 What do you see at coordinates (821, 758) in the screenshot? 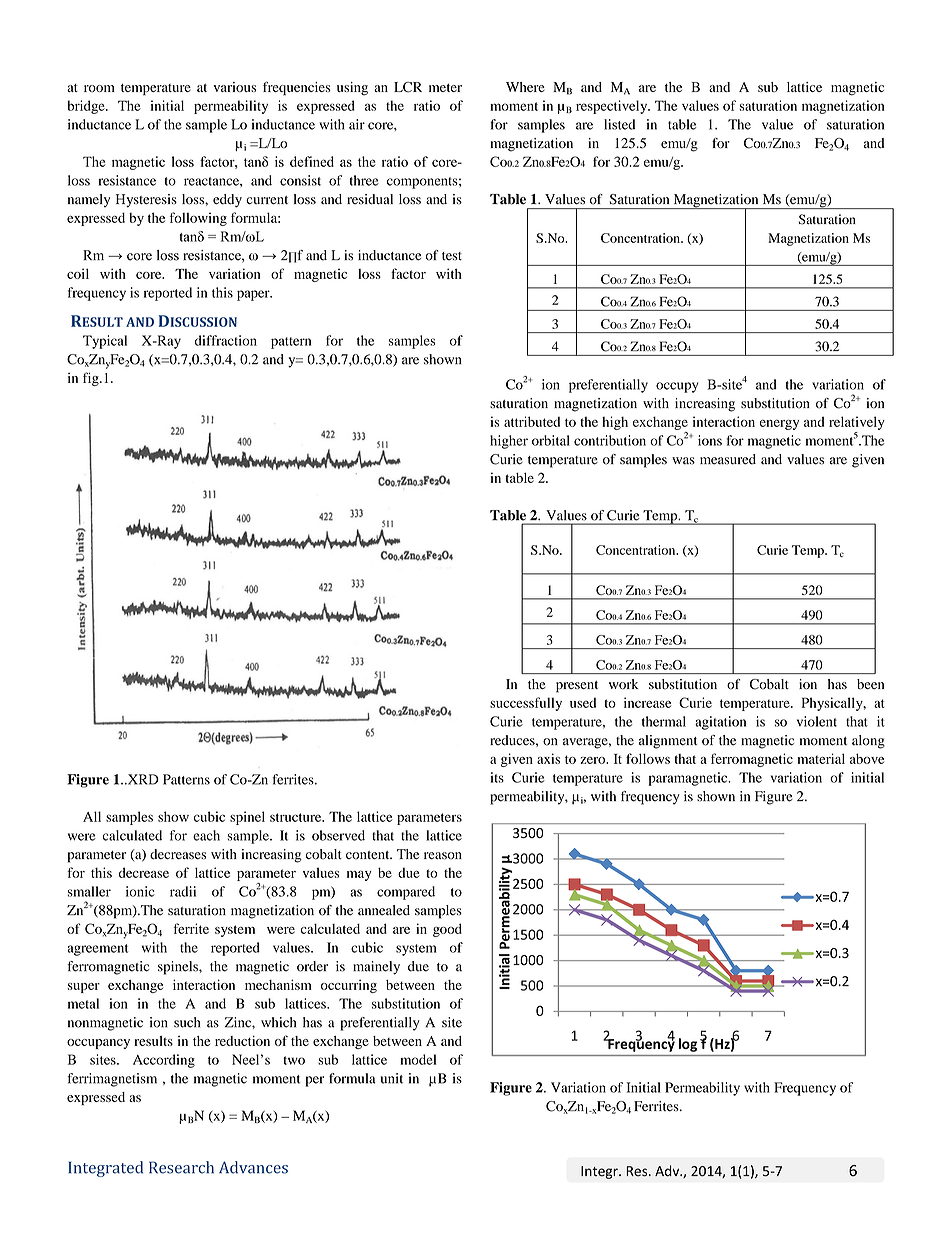
I see `material` at bounding box center [821, 758].
